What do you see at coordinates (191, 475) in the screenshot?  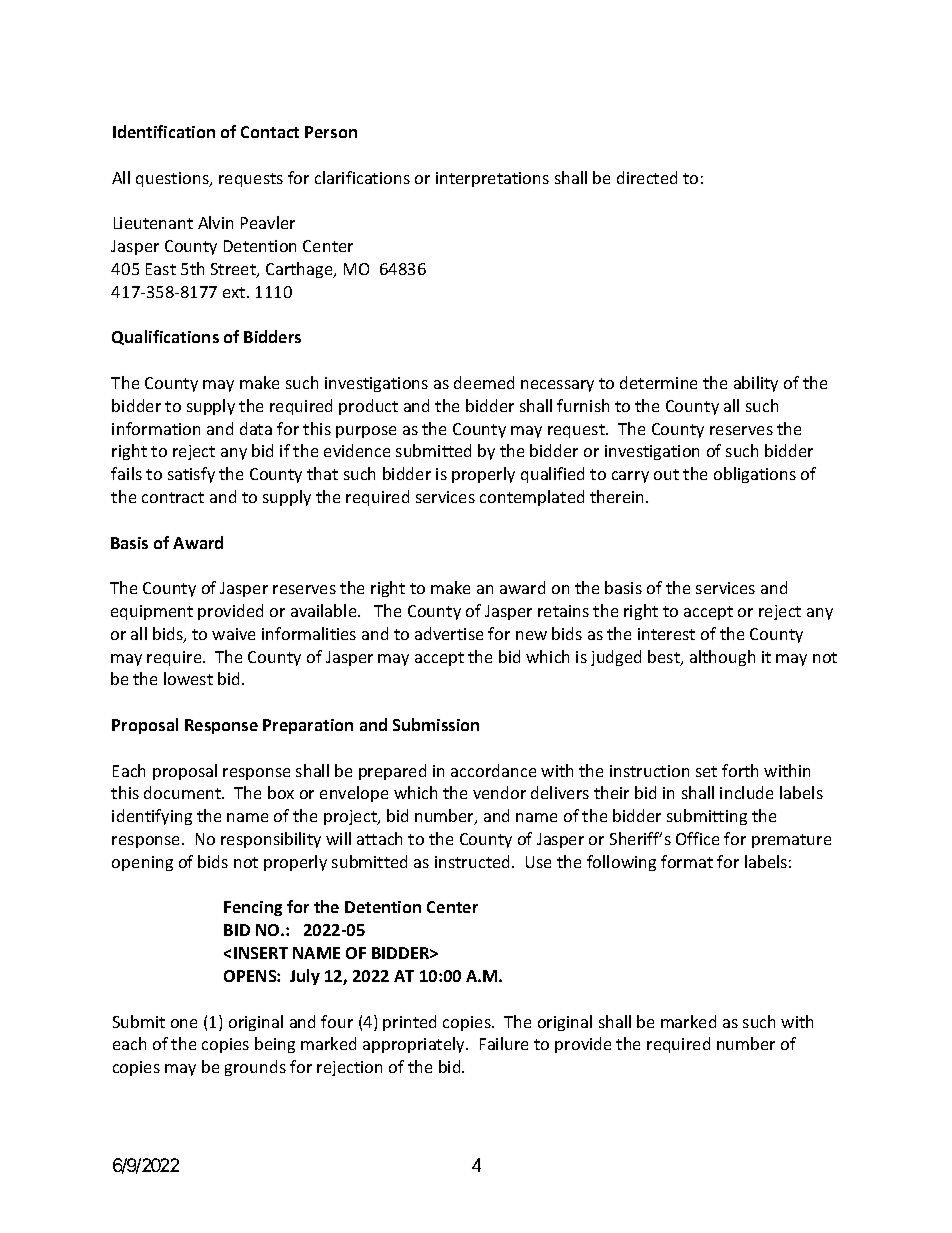 I see `satisfy` at bounding box center [191, 475].
